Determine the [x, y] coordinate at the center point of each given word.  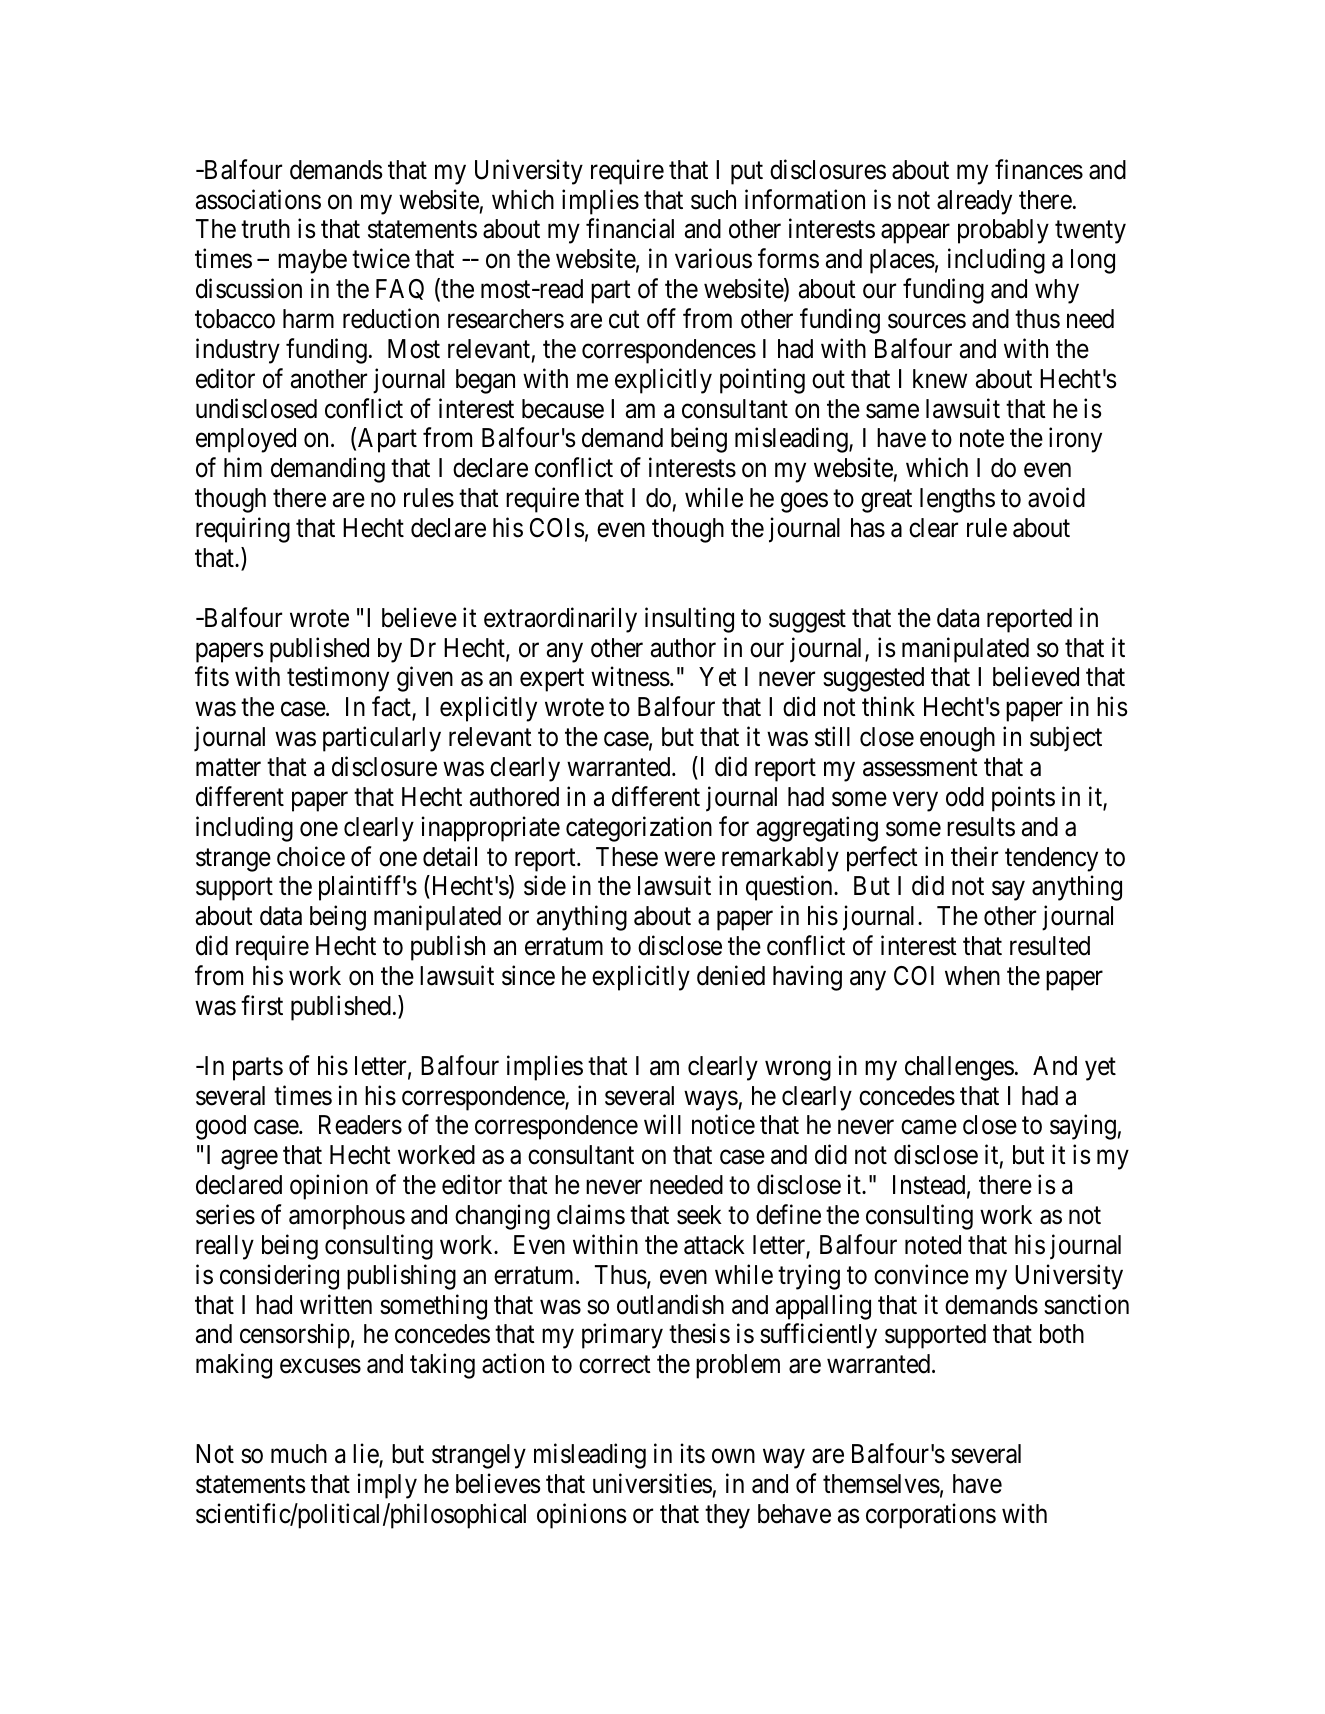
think [888, 706]
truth [265, 228]
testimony [338, 679]
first [262, 1005]
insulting [689, 620]
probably [1003, 231]
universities [652, 1483]
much [299, 1454]
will [662, 1124]
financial [630, 229]
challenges [959, 1068]
